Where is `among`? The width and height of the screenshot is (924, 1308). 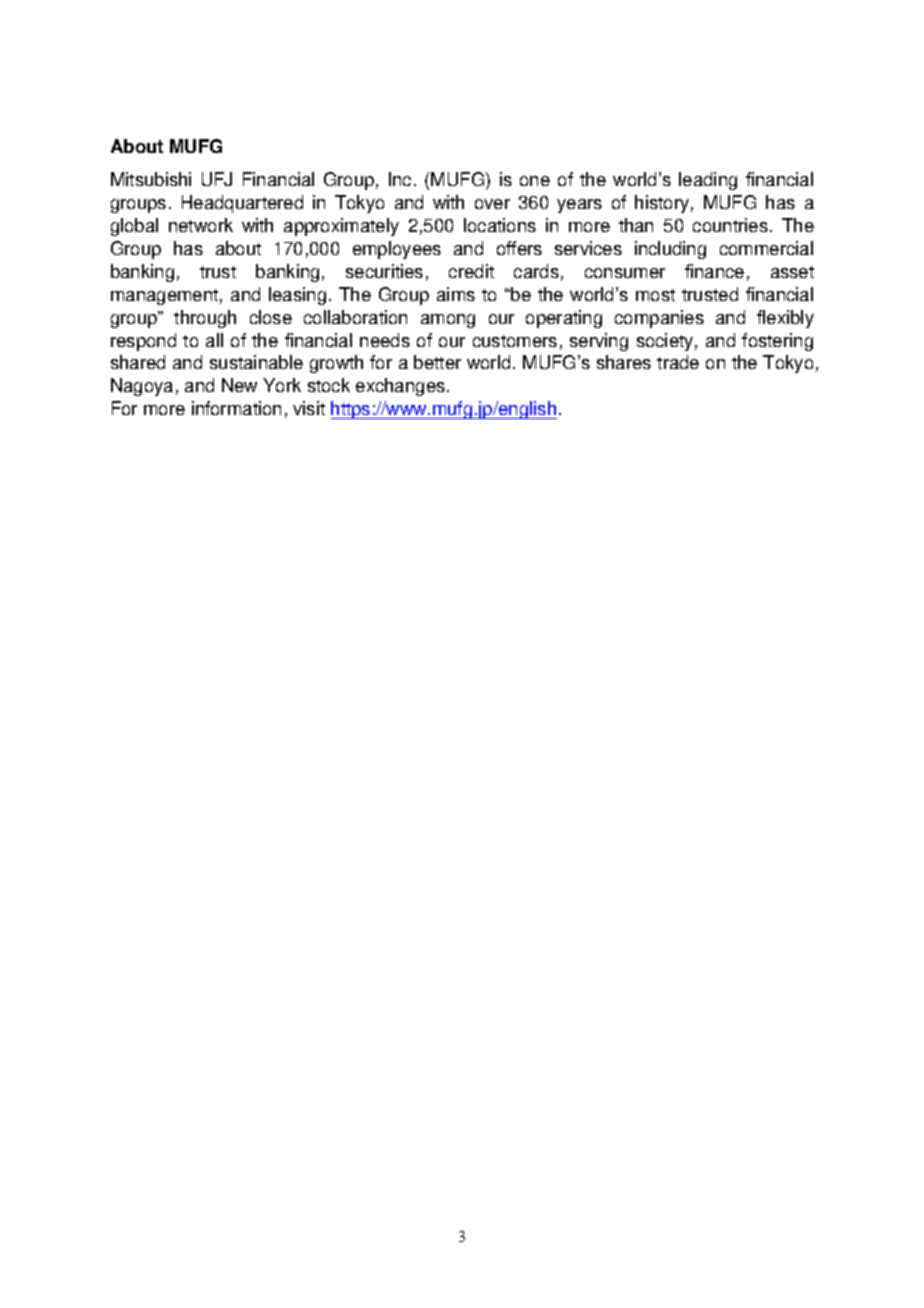
among is located at coordinates (448, 321).
